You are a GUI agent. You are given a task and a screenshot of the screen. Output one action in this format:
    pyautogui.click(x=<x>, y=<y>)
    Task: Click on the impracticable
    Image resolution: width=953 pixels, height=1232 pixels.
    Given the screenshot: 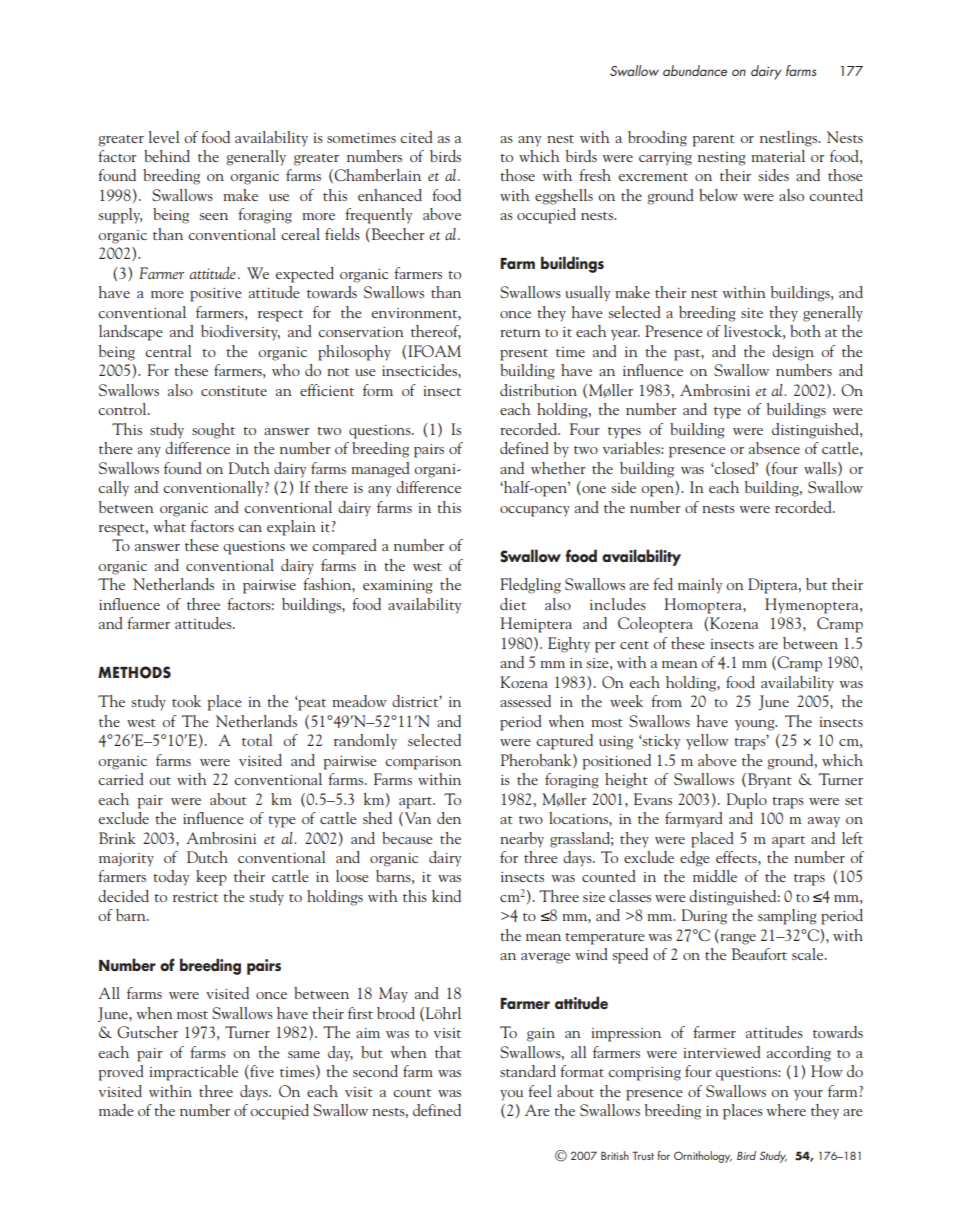 What is the action you would take?
    pyautogui.click(x=194, y=1073)
